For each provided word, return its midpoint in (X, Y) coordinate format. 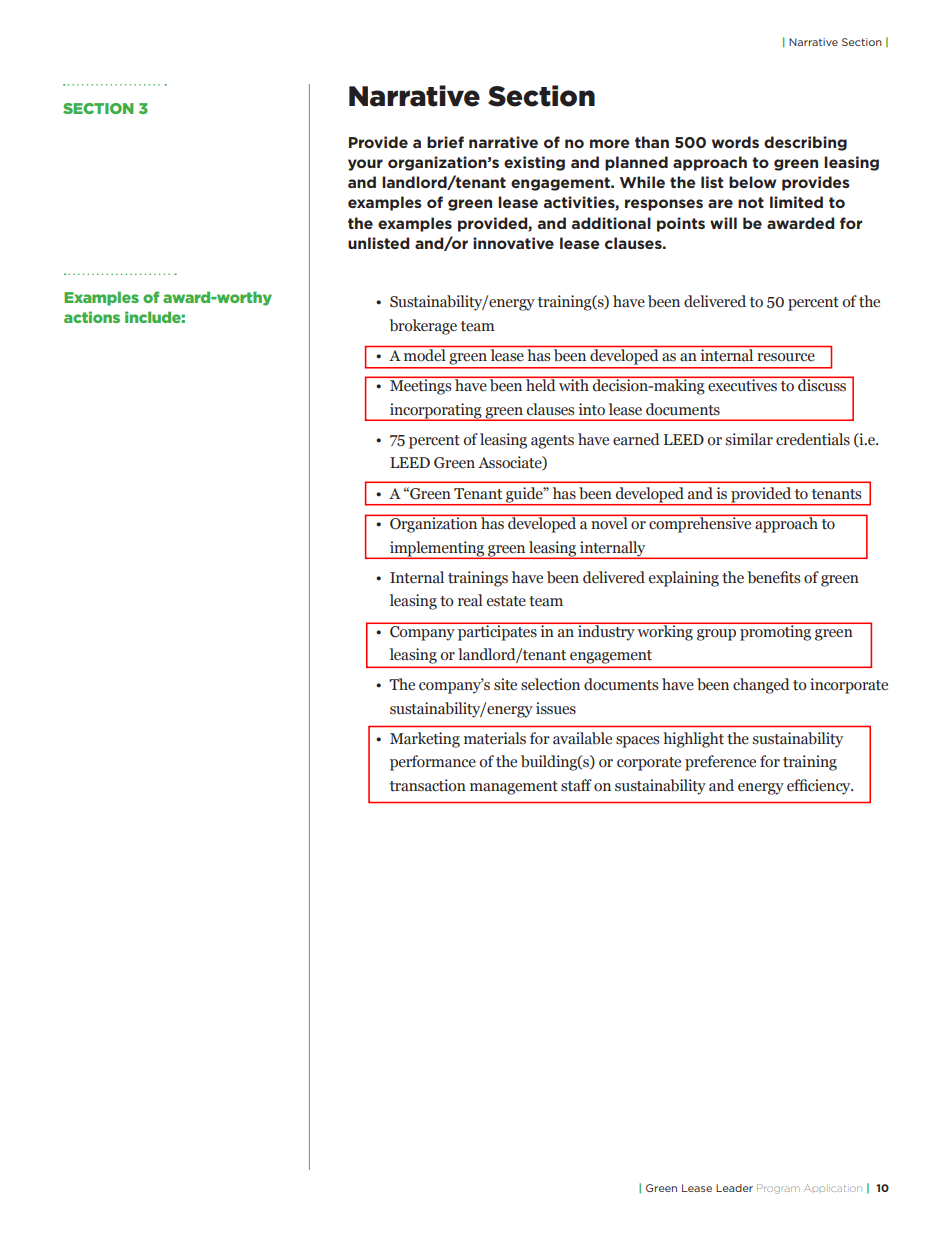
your (365, 165)
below (752, 182)
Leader (734, 1188)
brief (445, 142)
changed (761, 686)
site (505, 684)
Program (777, 1189)
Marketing (425, 740)
